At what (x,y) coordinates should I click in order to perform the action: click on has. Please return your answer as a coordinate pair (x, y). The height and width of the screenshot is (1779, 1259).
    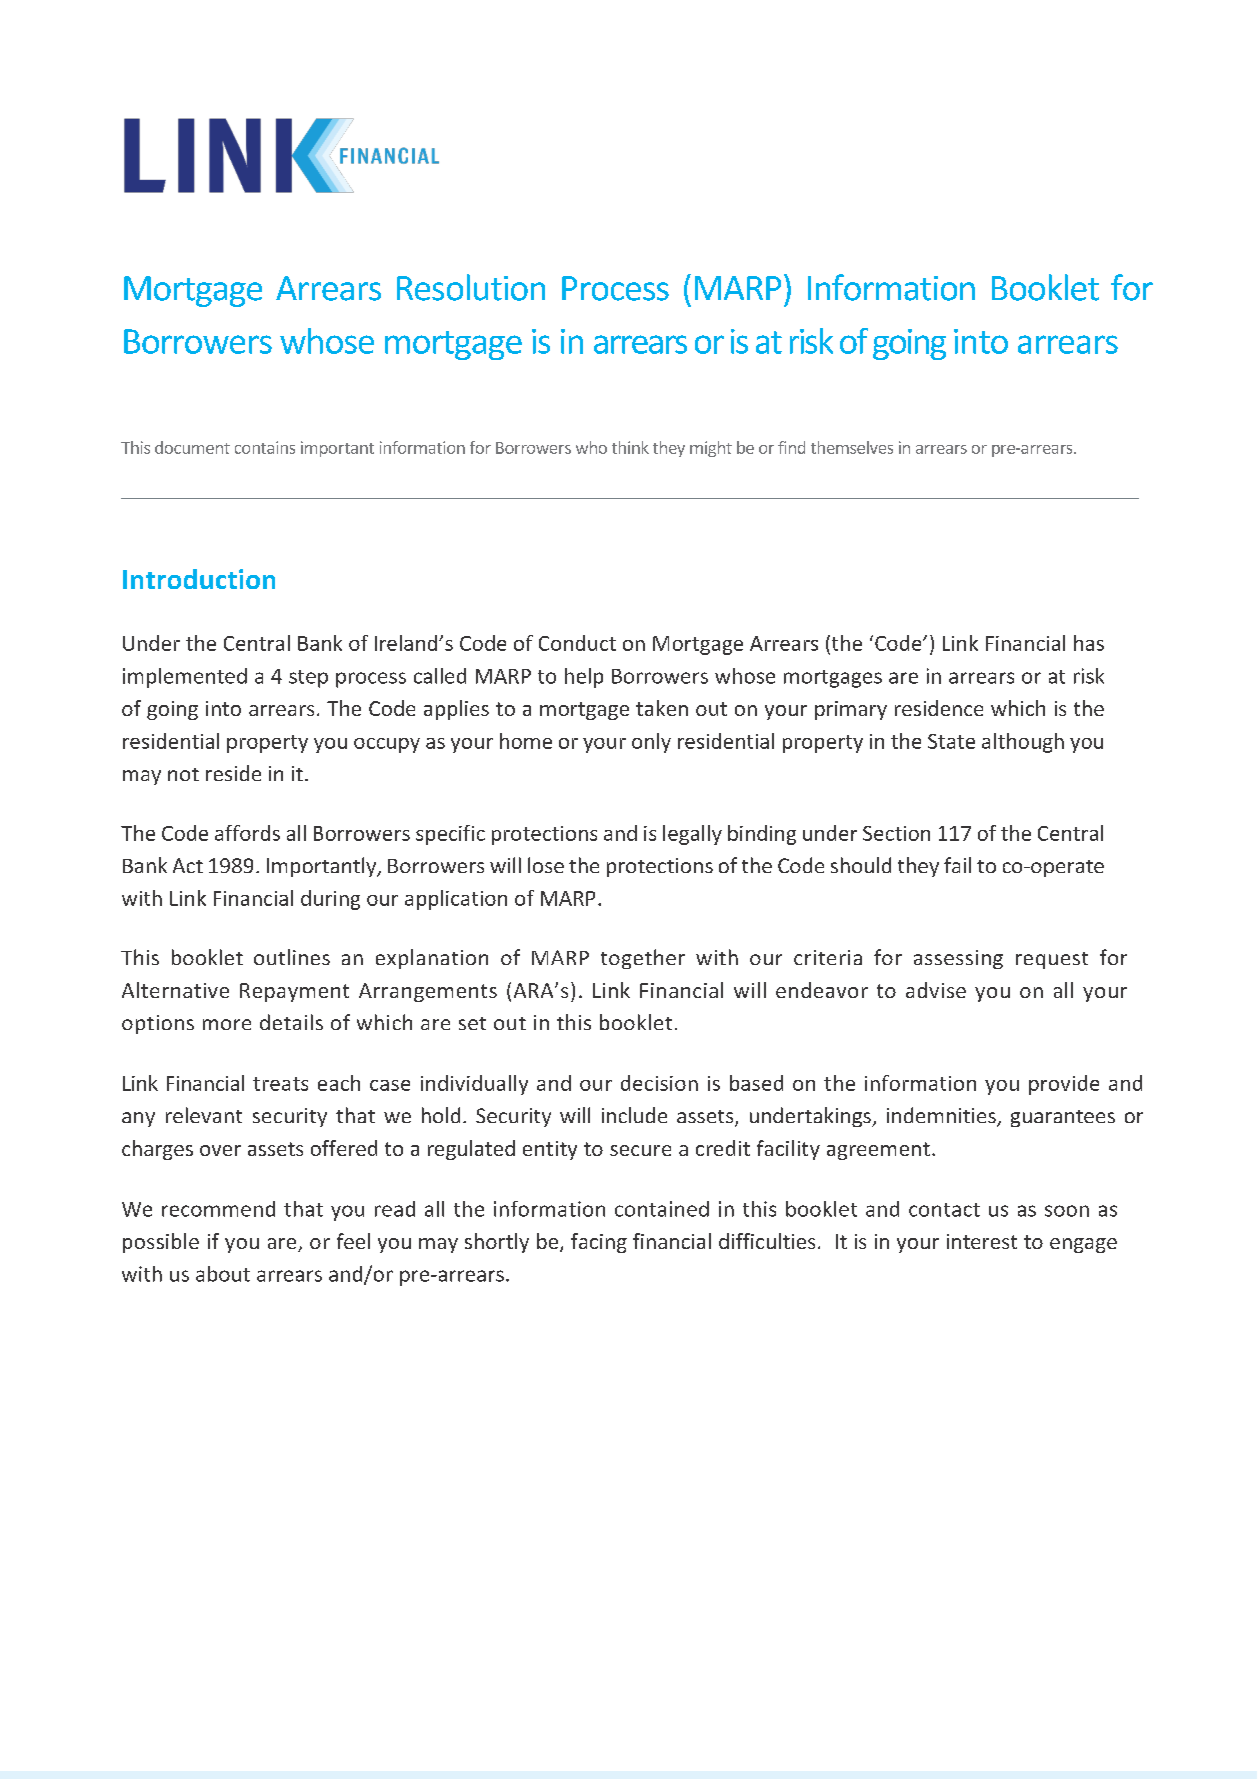
    Looking at the image, I should click on (1089, 643).
